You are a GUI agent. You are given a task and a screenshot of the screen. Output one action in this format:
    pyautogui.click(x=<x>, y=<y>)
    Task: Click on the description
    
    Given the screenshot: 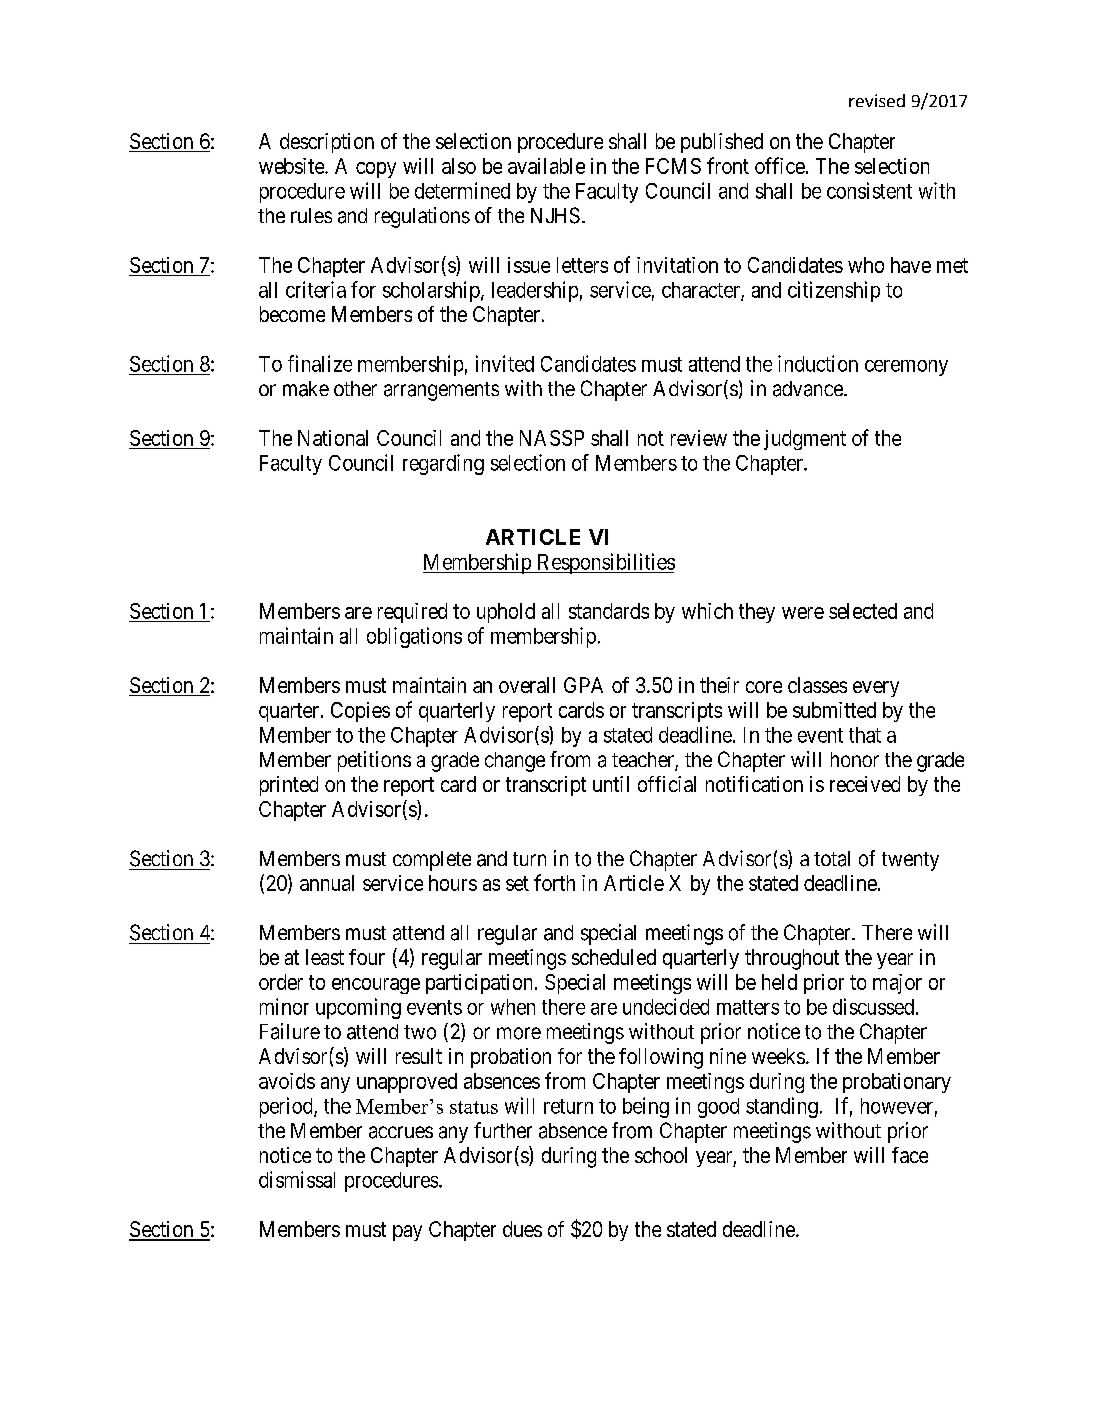 What is the action you would take?
    pyautogui.click(x=327, y=143)
